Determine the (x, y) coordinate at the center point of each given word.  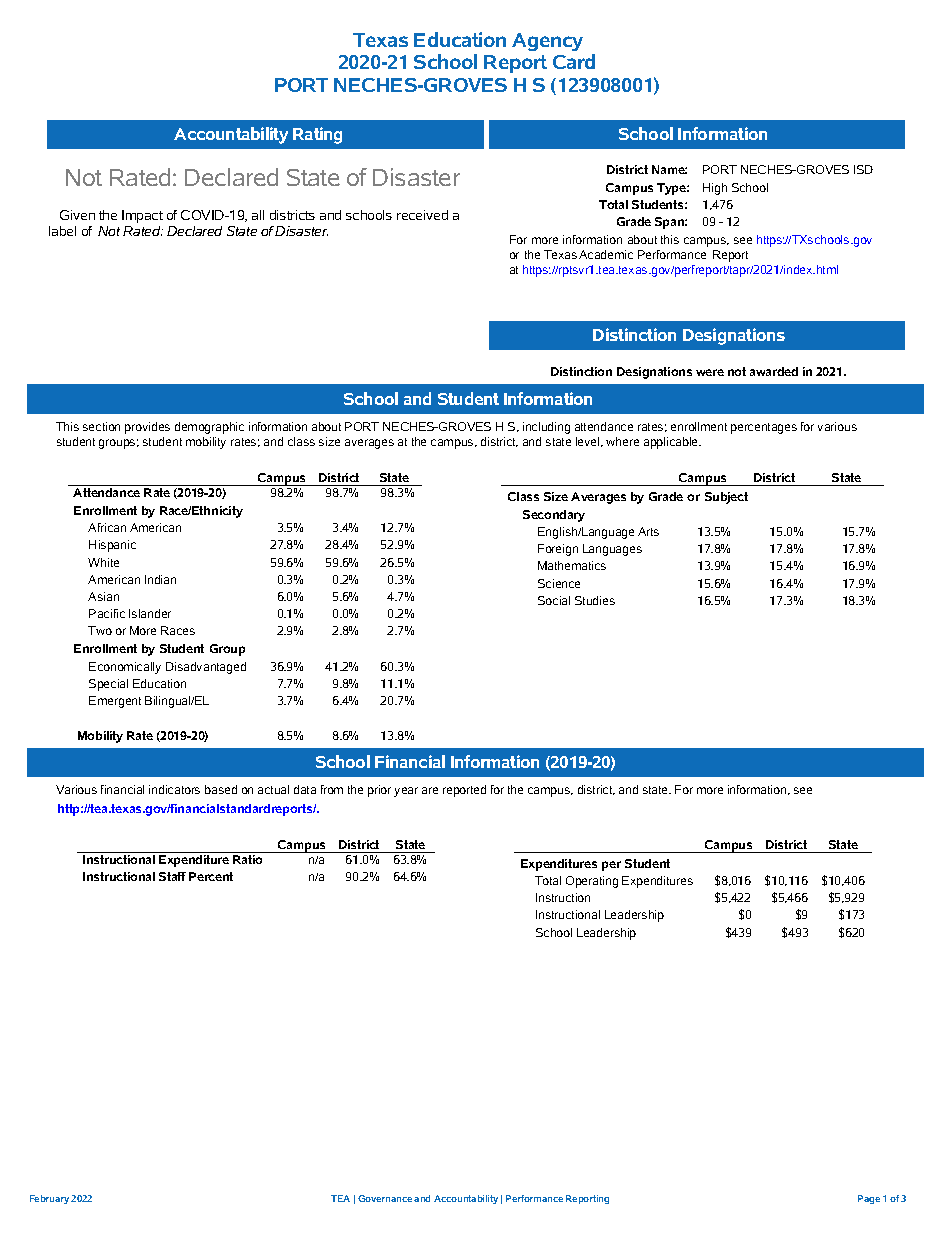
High (715, 189)
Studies (595, 600)
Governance (385, 1198)
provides (147, 428)
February (49, 1199)
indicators (174, 789)
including (546, 428)
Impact (142, 216)
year (406, 792)
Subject (726, 498)
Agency (547, 42)
